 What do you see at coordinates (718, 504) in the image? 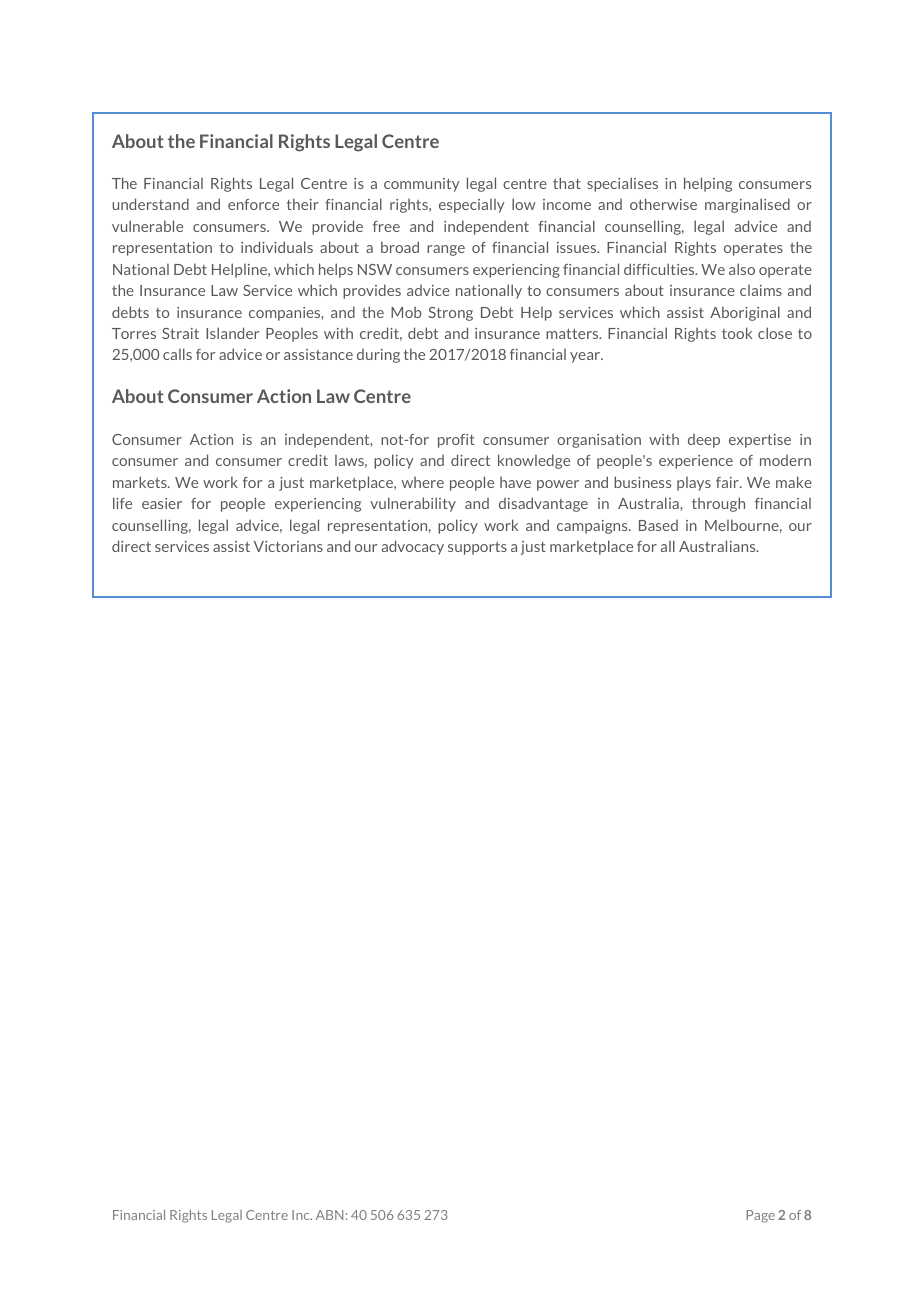
I see `through` at bounding box center [718, 504].
